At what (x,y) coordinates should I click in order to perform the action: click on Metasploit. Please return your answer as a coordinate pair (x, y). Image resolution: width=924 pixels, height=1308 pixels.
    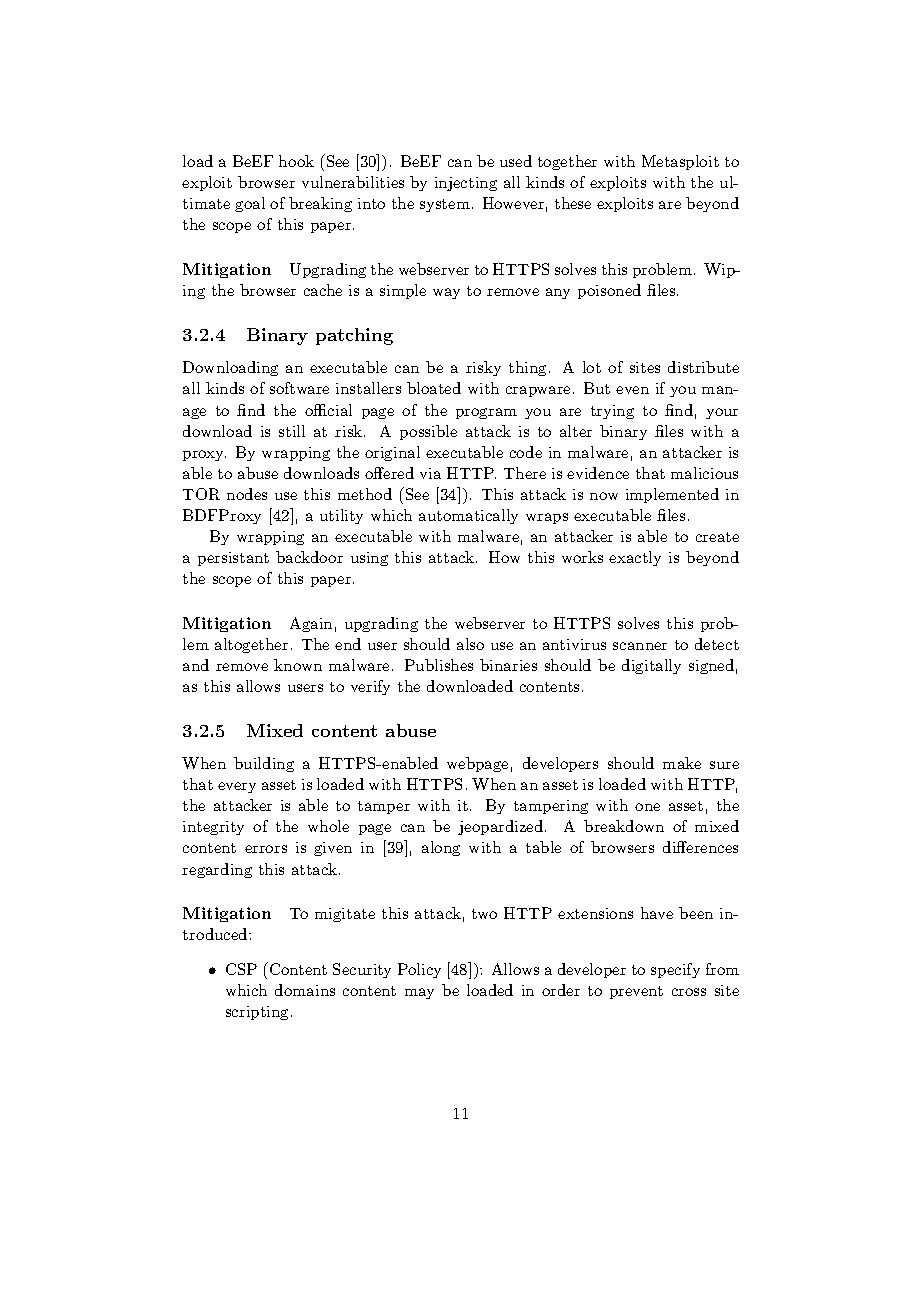
    Looking at the image, I should click on (680, 162).
